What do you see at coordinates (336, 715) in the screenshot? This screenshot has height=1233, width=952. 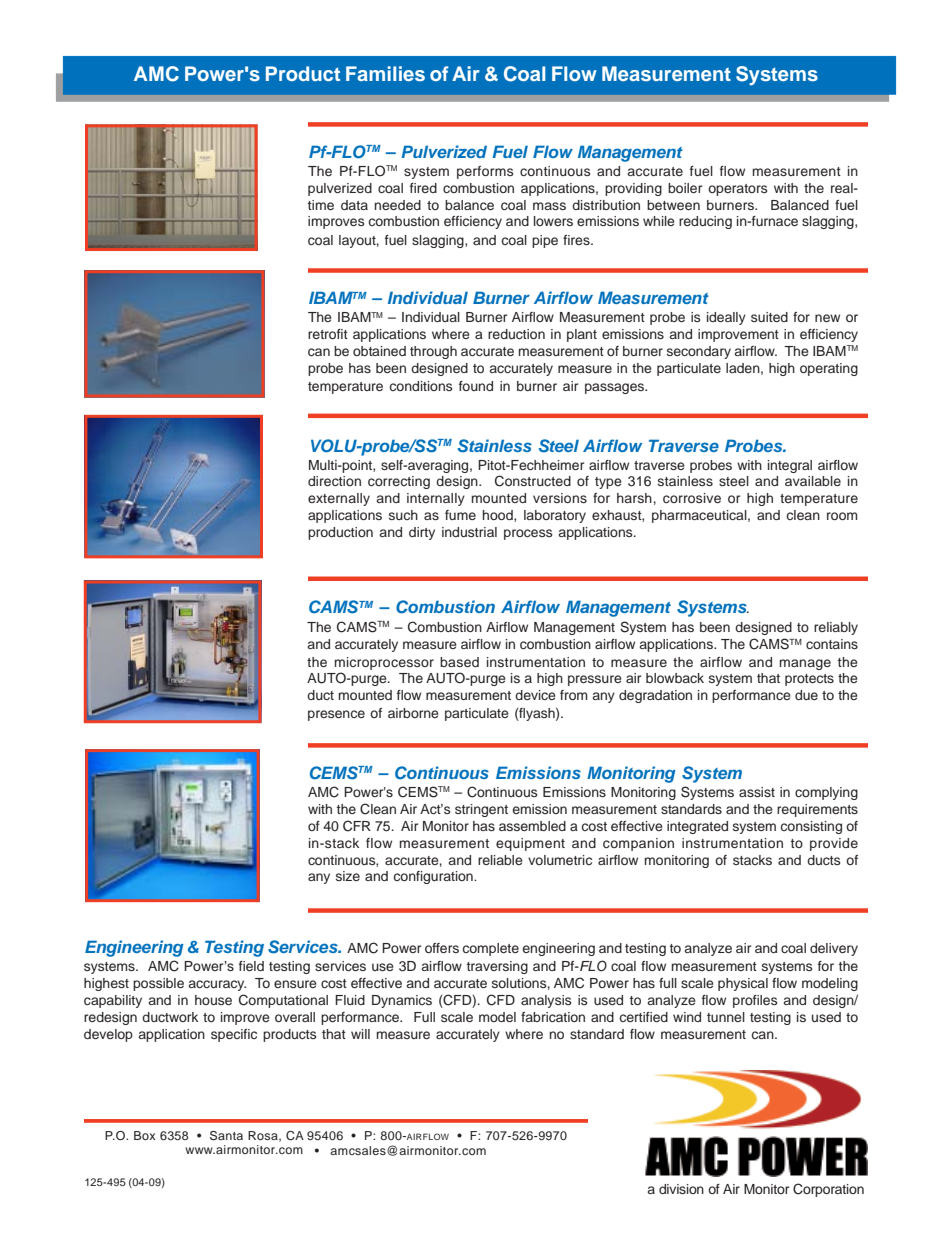 I see `presence` at bounding box center [336, 715].
